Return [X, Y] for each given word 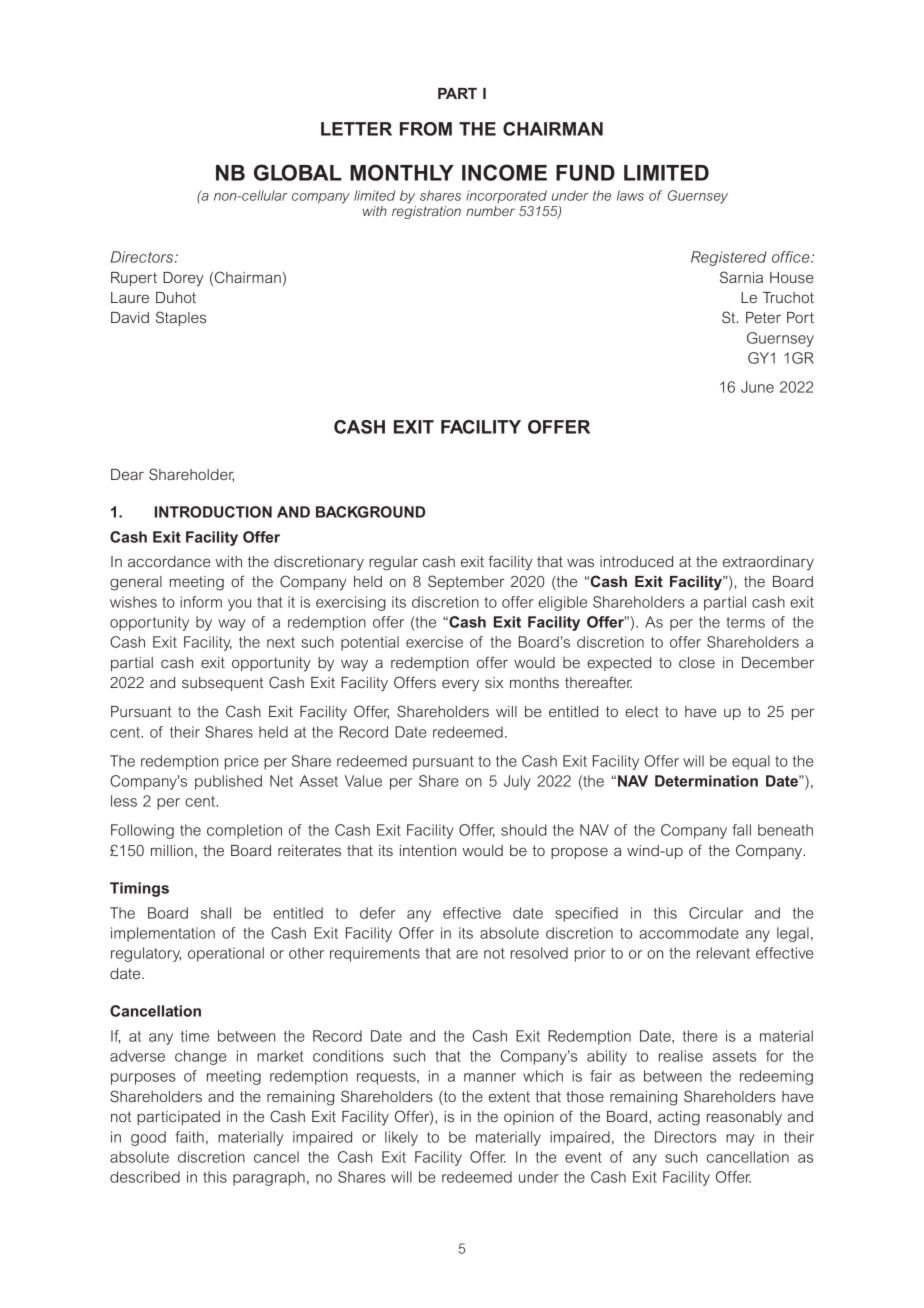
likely [401, 1138]
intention [428, 850]
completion [244, 831]
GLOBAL [298, 172]
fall [741, 830]
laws [630, 195]
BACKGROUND [370, 512]
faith [189, 1137]
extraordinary [768, 563]
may [740, 1140]
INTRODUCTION [213, 512]
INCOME [504, 172]
